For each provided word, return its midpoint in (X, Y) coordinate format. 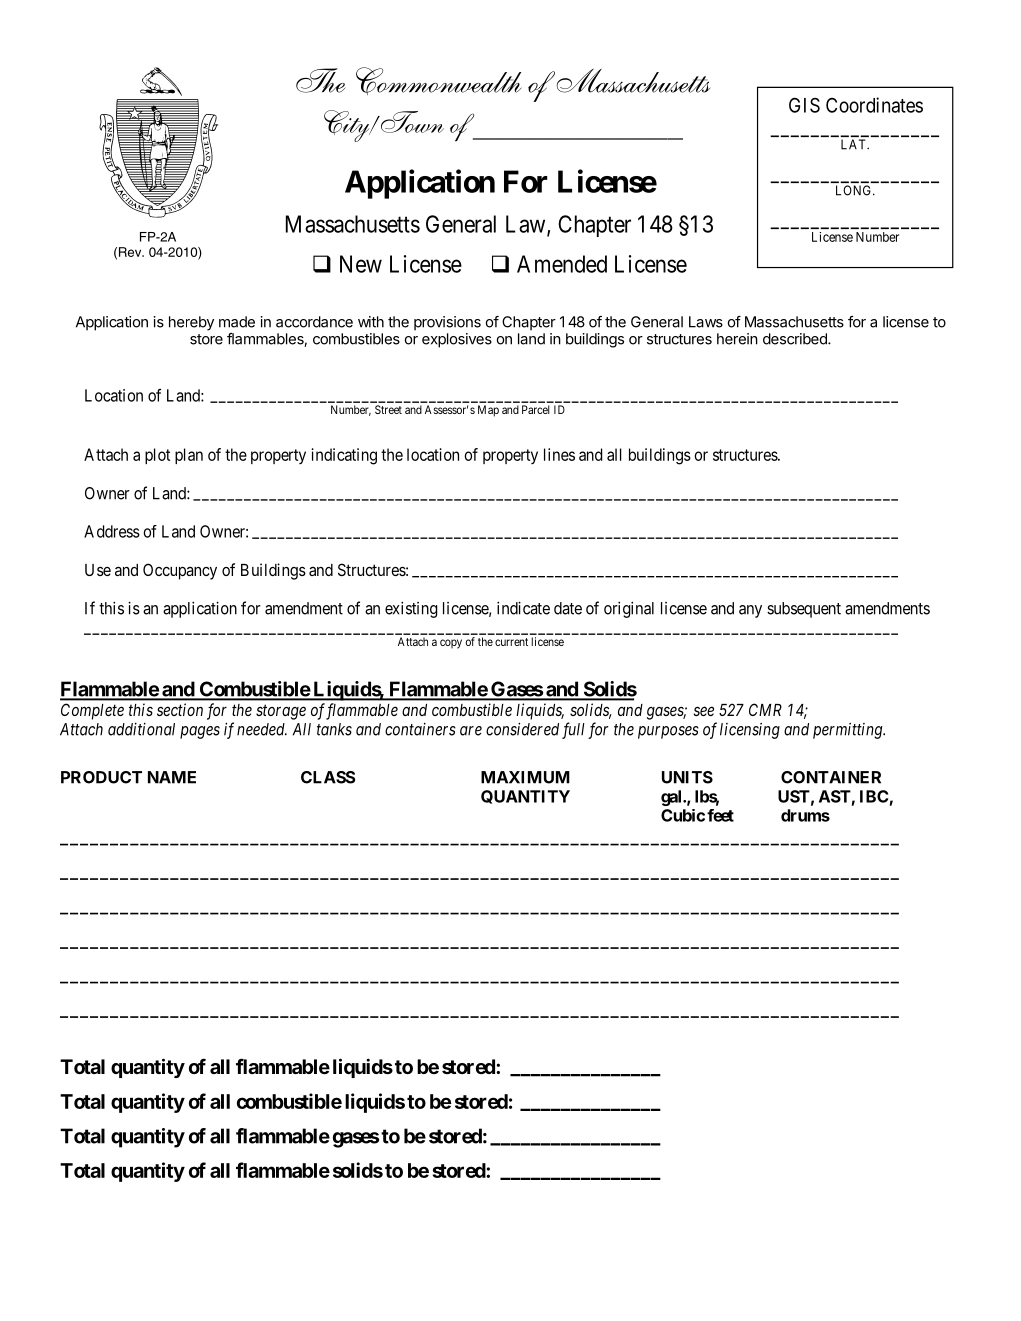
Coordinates (874, 105)
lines (559, 454)
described (796, 339)
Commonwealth (439, 81)
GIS (804, 105)
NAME (172, 777)
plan (189, 456)
